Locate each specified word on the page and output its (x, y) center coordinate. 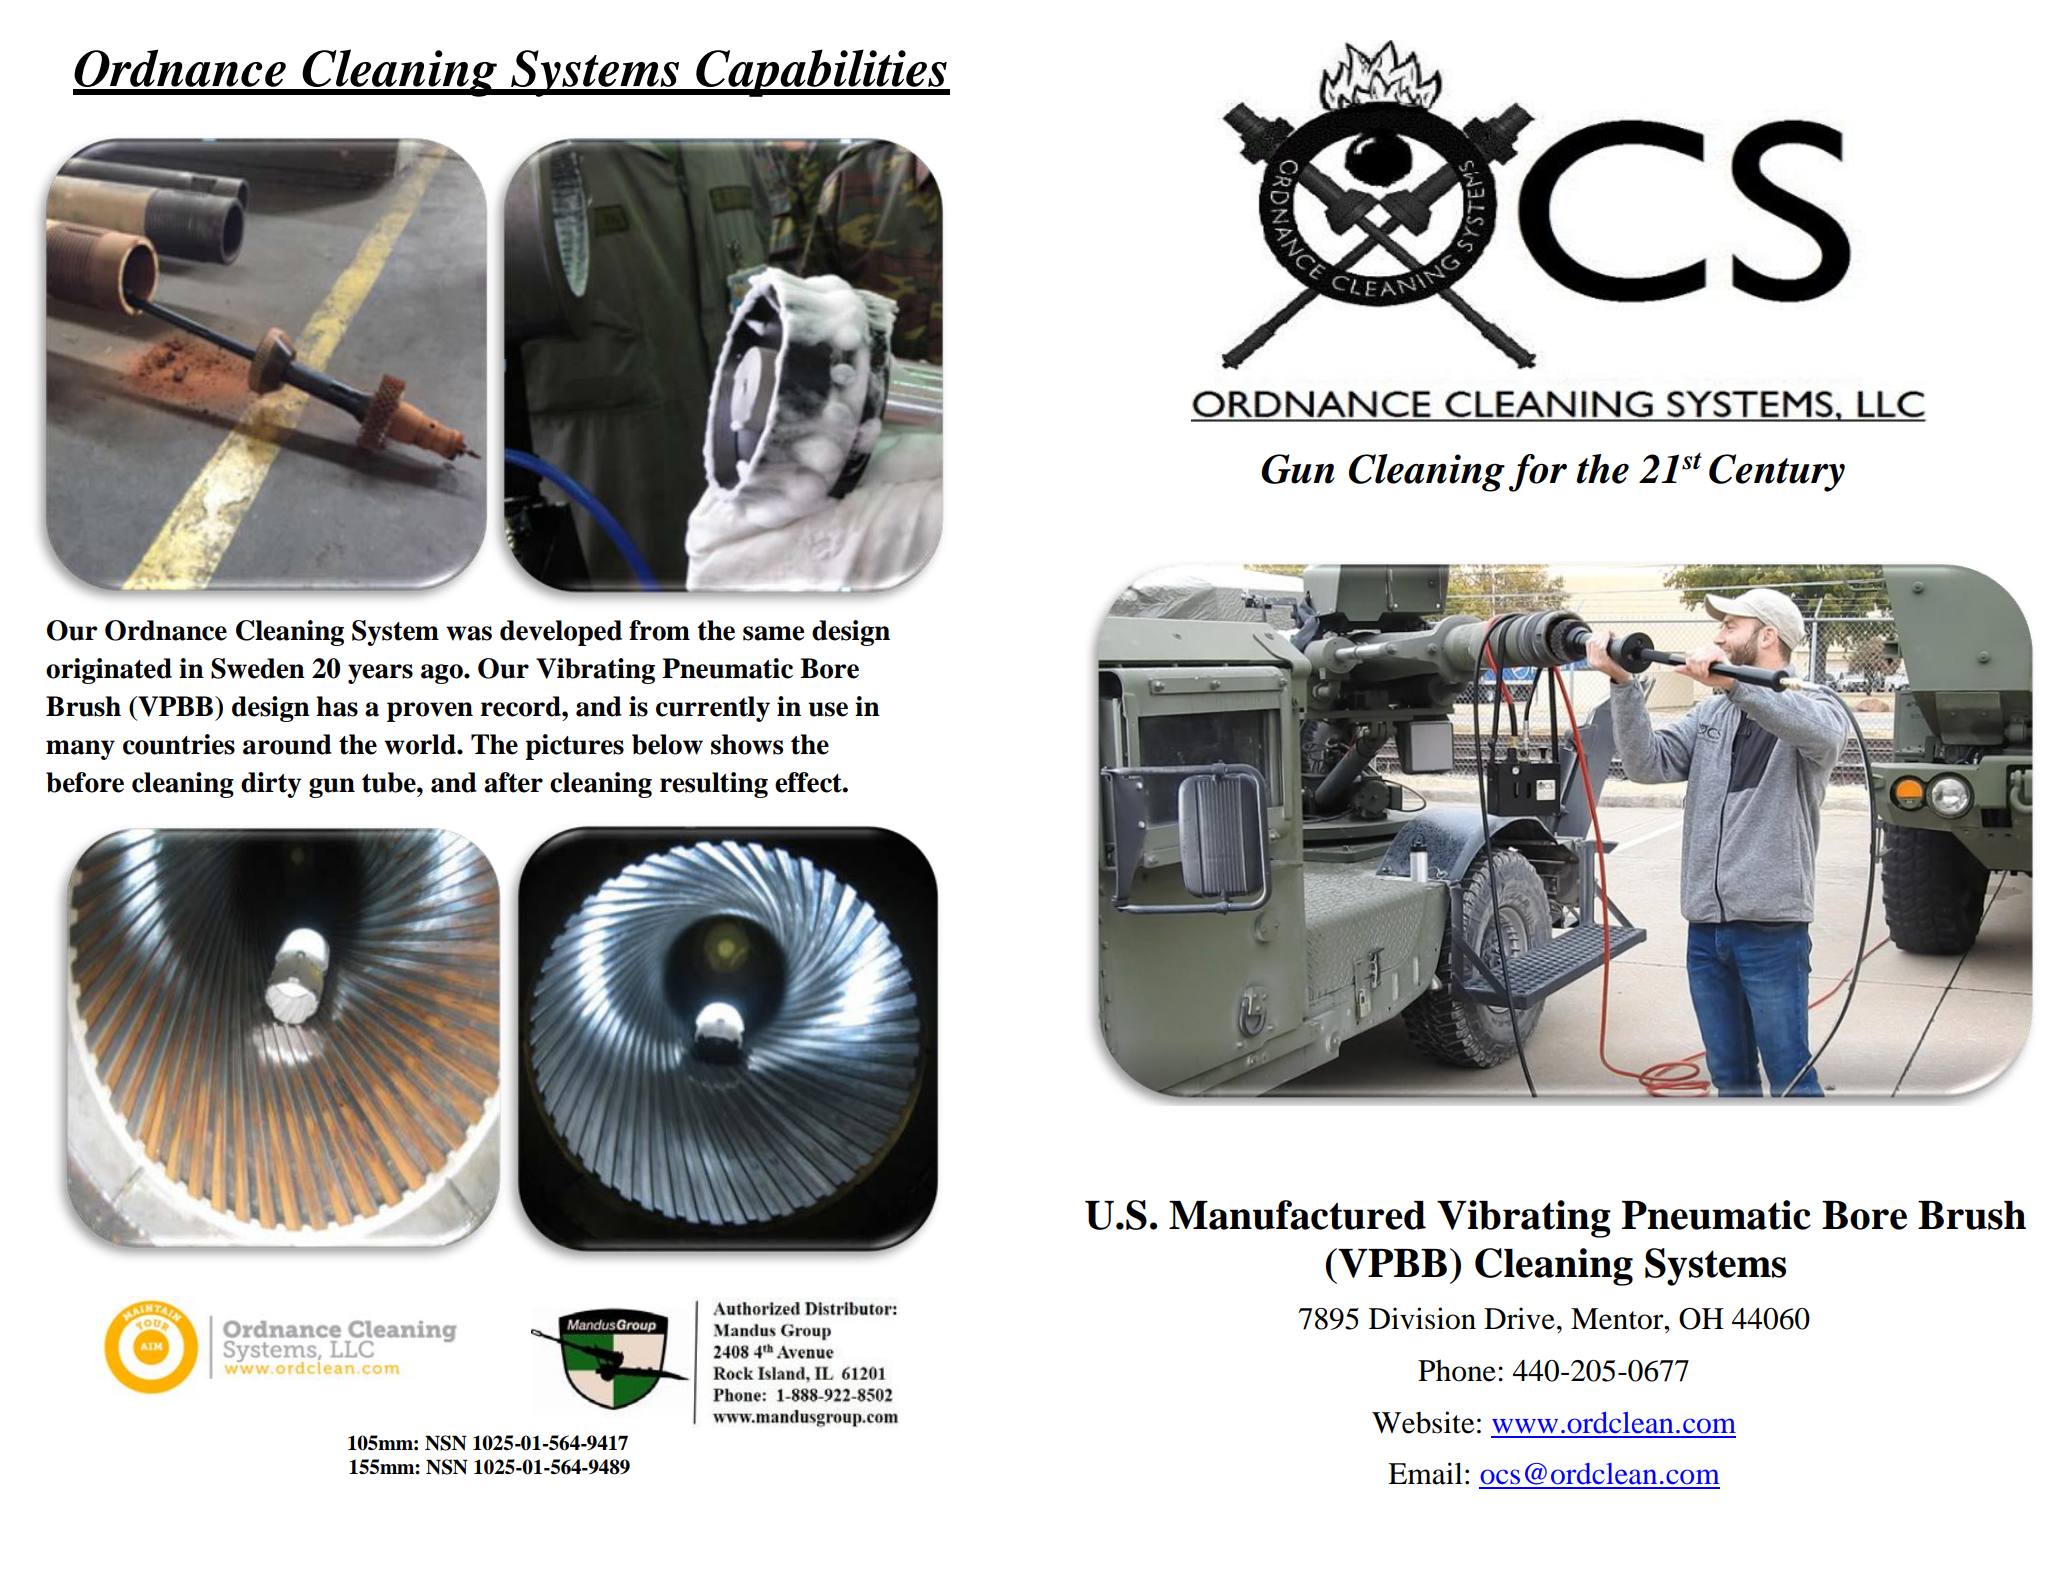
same (774, 633)
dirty (271, 785)
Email (1425, 1473)
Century (1777, 473)
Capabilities (821, 73)
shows (747, 744)
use (828, 709)
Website (1423, 1422)
